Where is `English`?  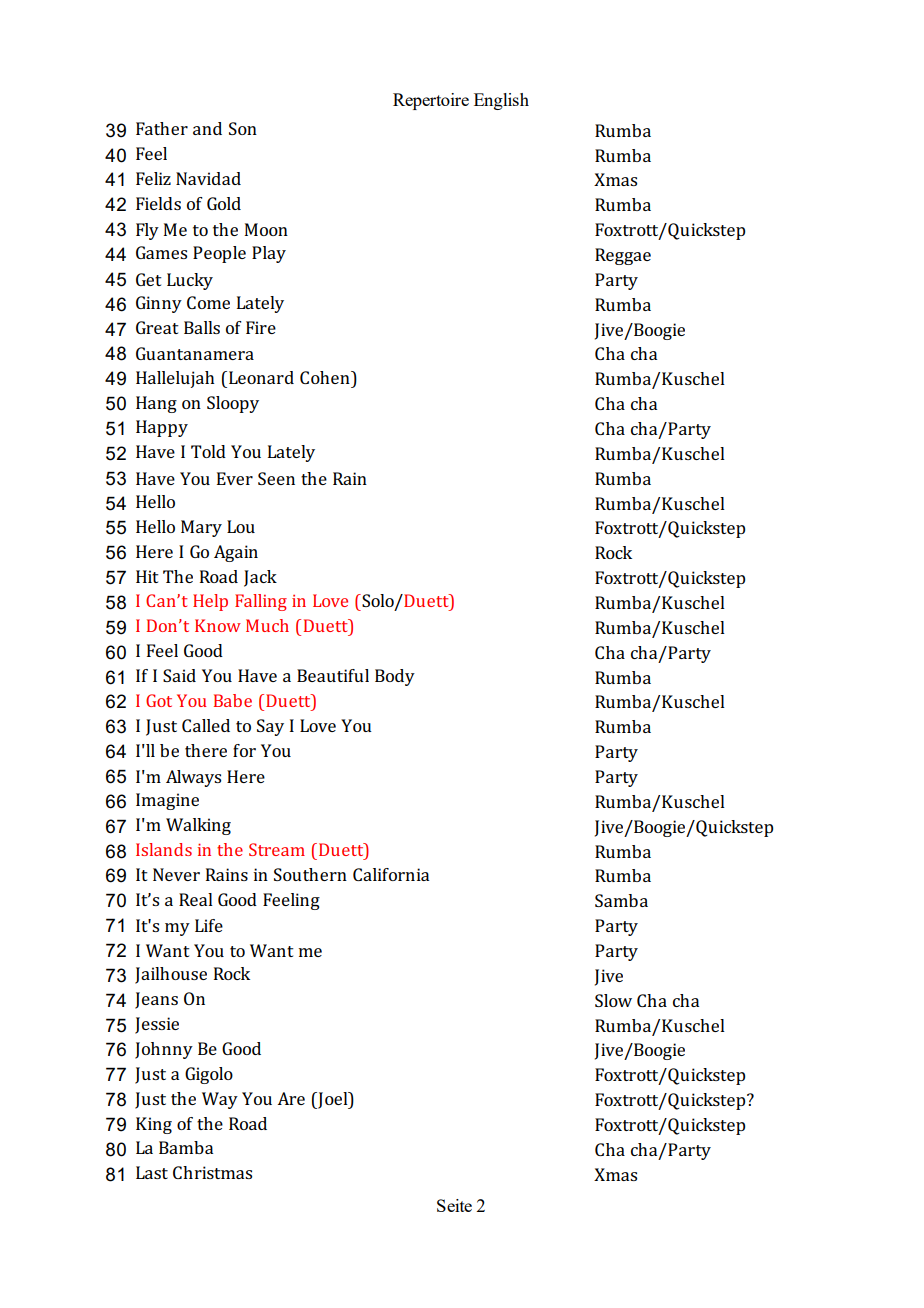 English is located at coordinates (501, 101).
